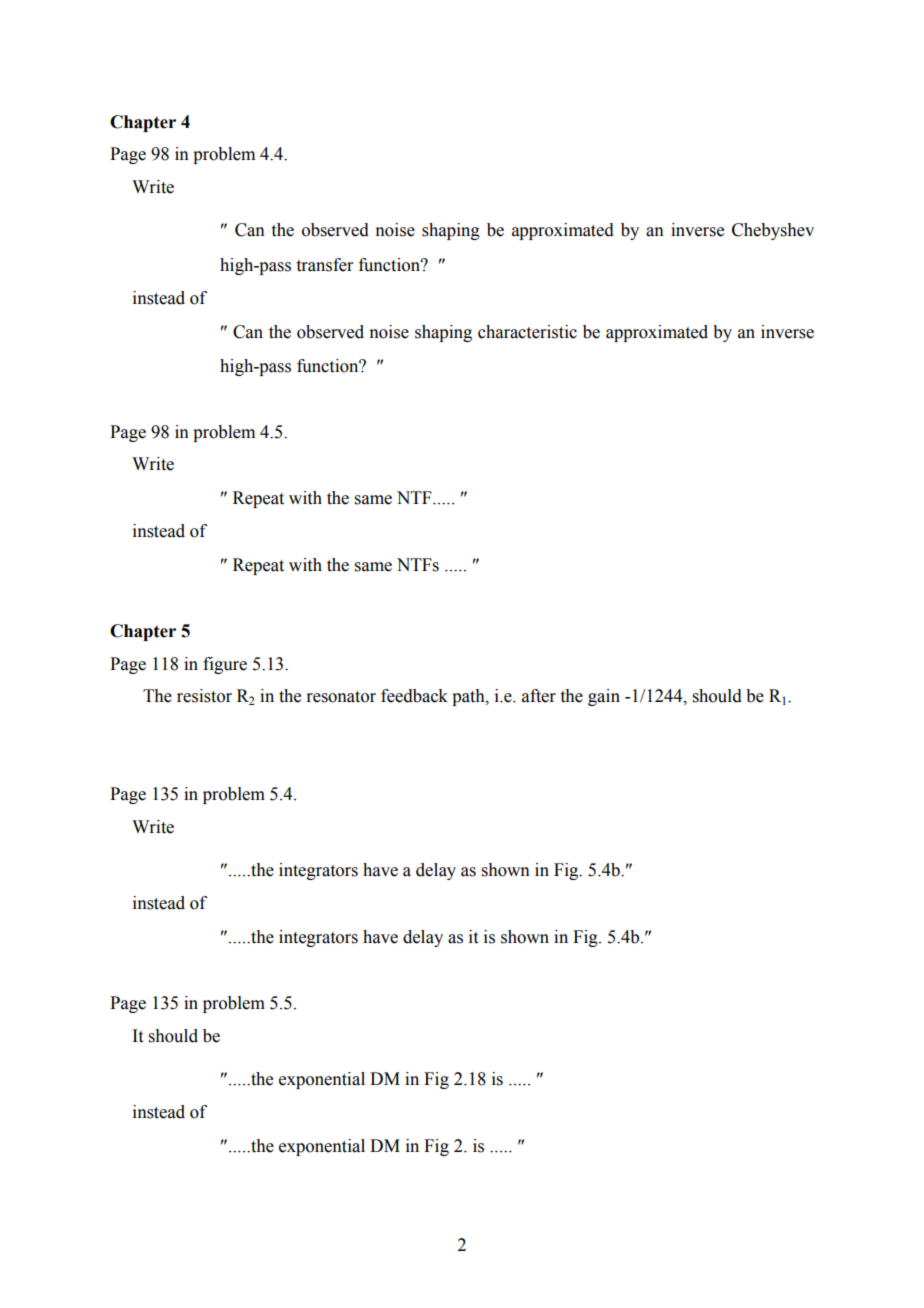 The image size is (924, 1308). Describe the element at coordinates (414, 696) in the image. I see `feedback` at that location.
